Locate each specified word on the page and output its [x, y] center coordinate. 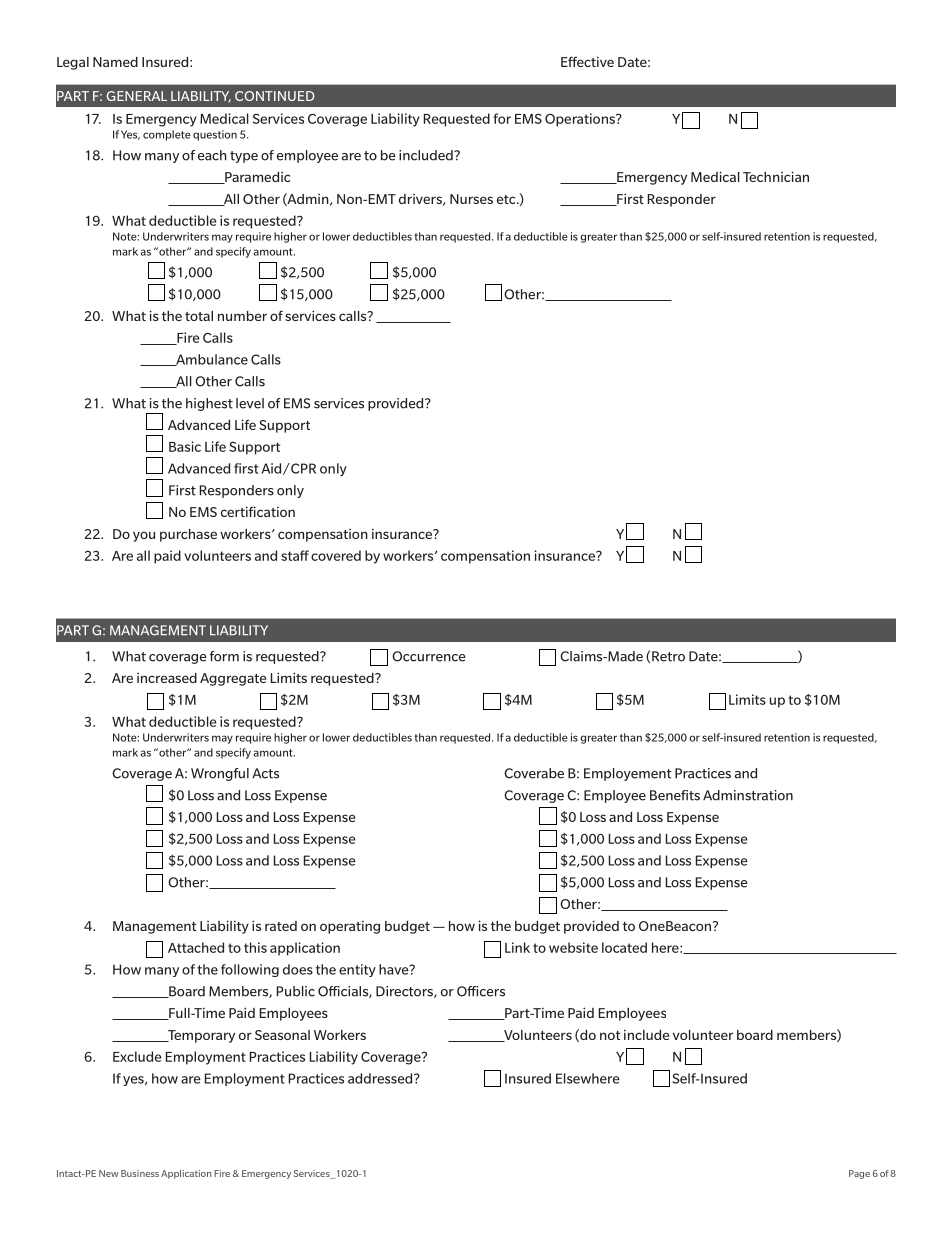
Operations [581, 120]
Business [140, 1173]
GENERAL [137, 96]
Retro [668, 656]
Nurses [471, 199]
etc [507, 199]
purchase [188, 535]
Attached [196, 947]
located [624, 947]
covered [336, 555]
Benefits [675, 795]
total [199, 316]
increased [167, 678]
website [573, 947]
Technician [776, 176]
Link [517, 947]
